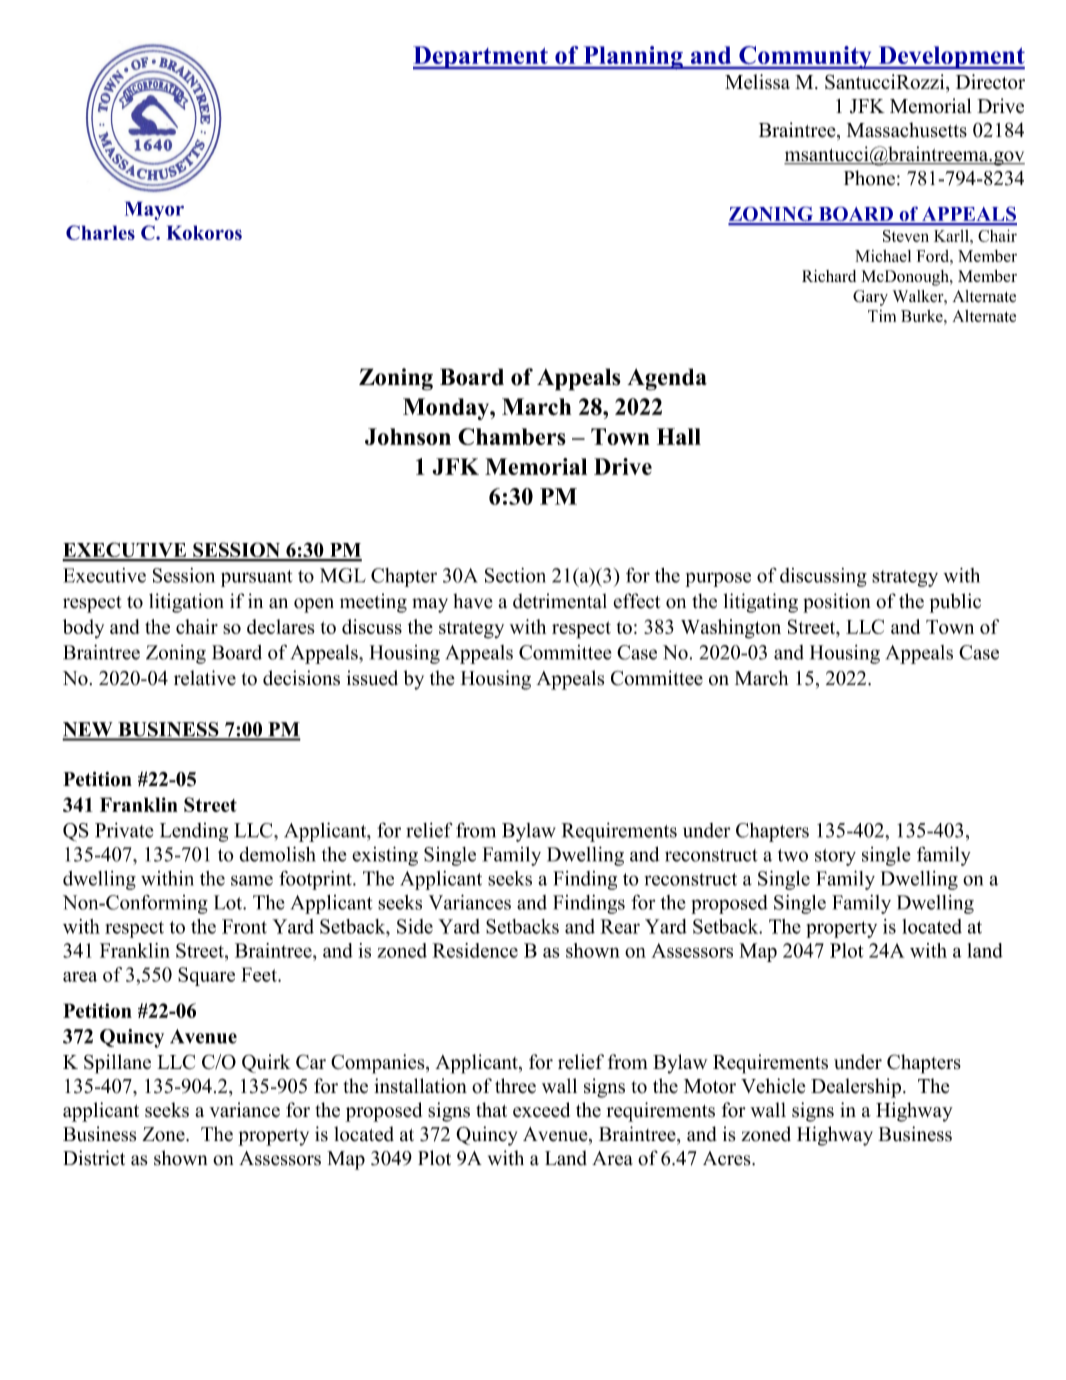 The width and height of the document is (1066, 1380). I want to click on Mayor, so click(154, 210).
